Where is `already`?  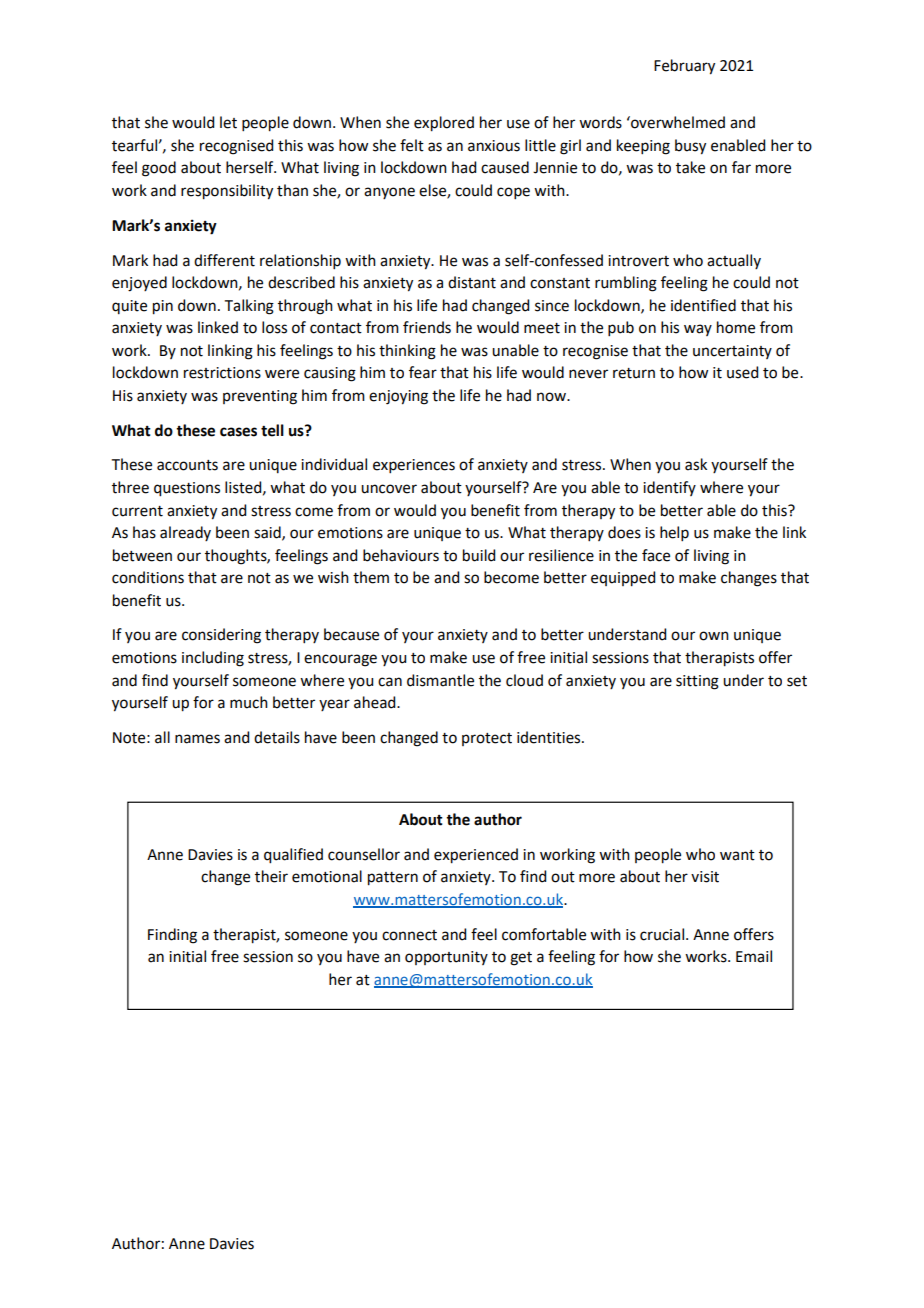 already is located at coordinates (185, 533).
